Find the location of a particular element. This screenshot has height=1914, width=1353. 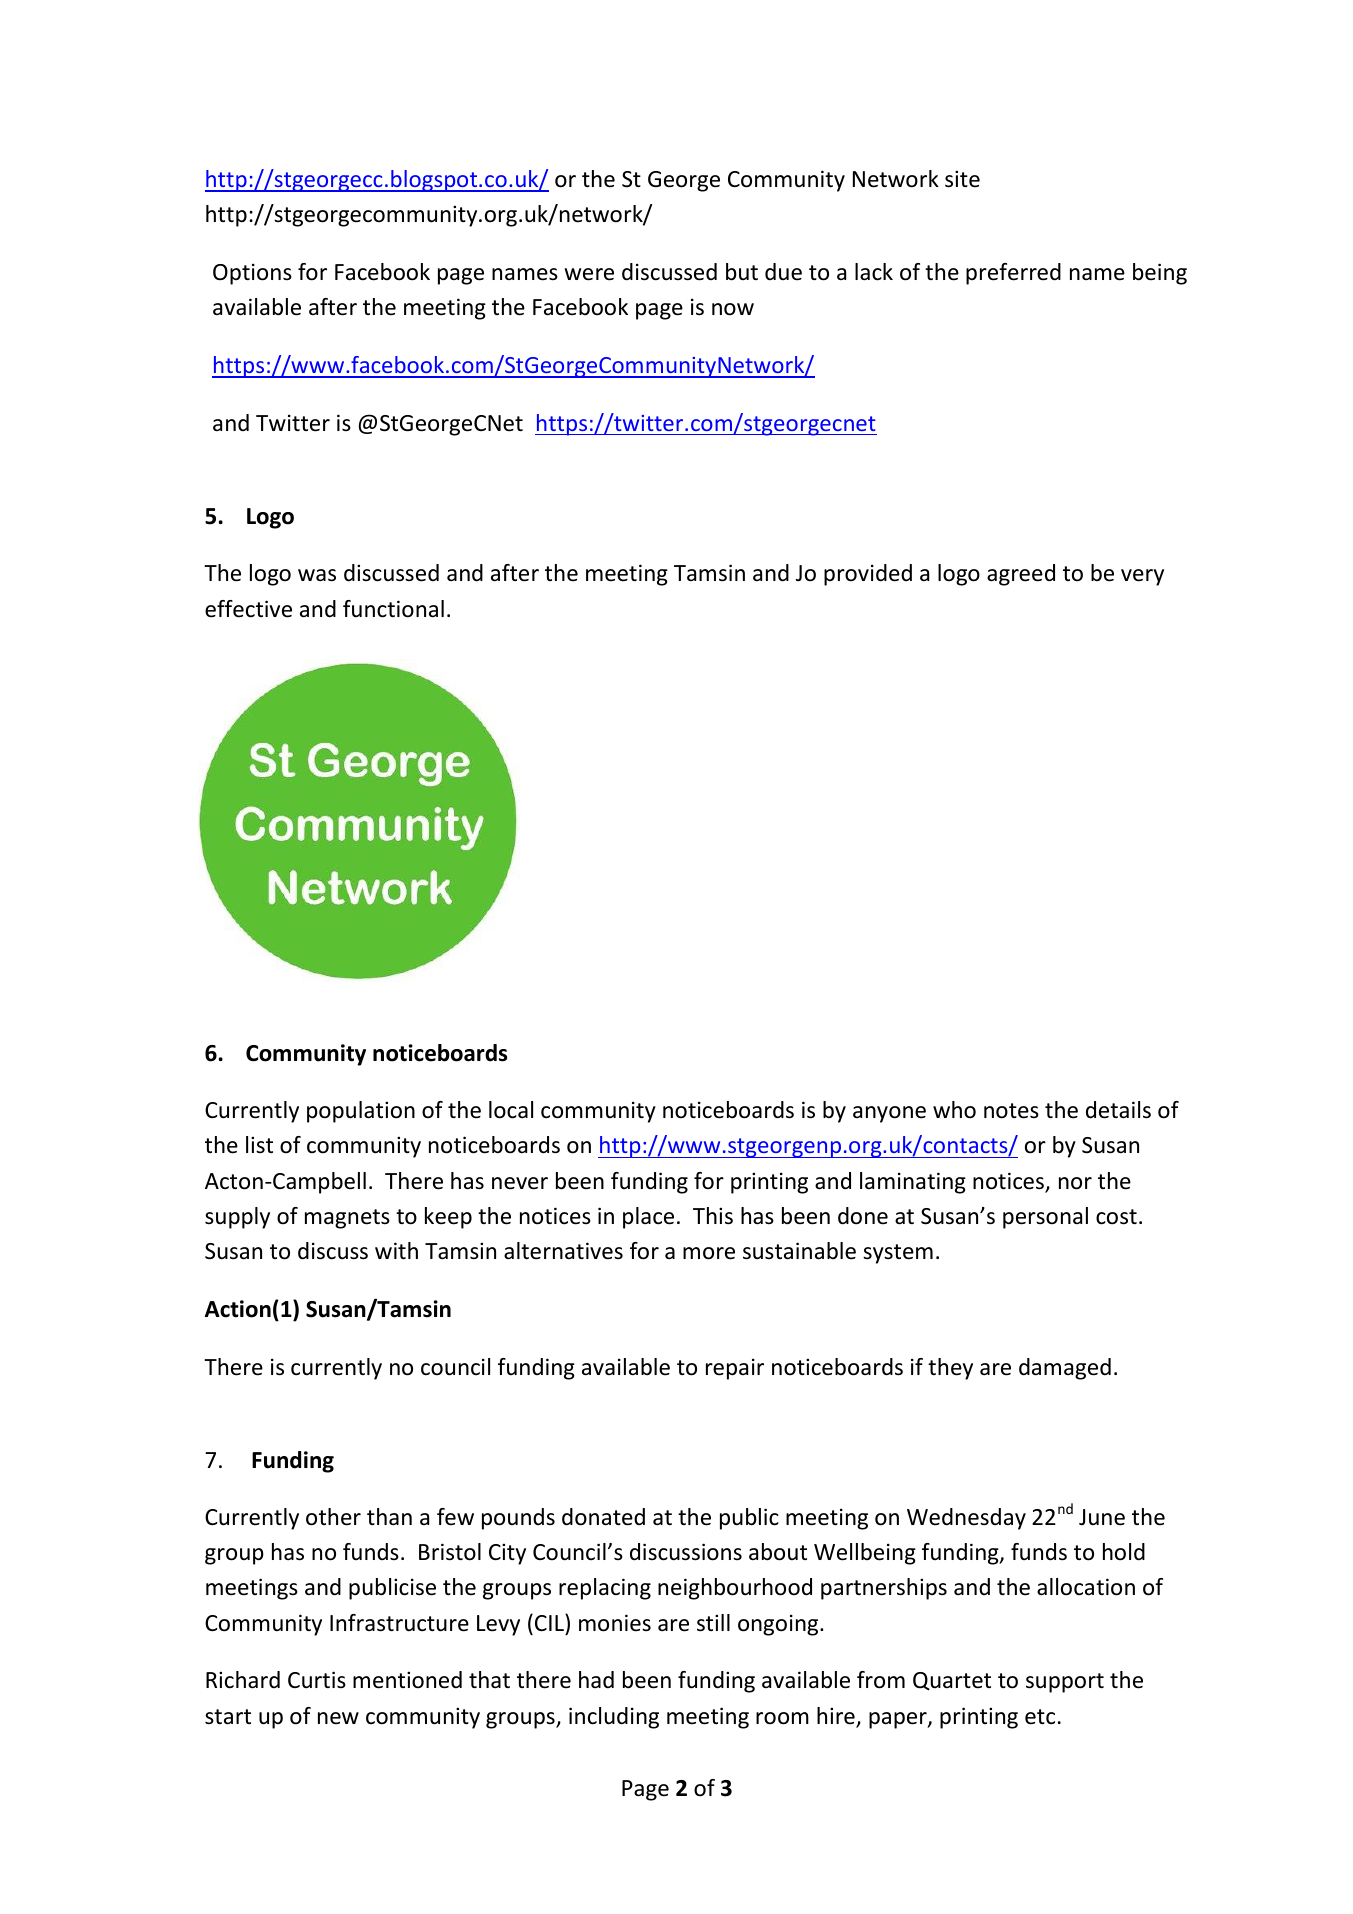

agreed is located at coordinates (1021, 575).
